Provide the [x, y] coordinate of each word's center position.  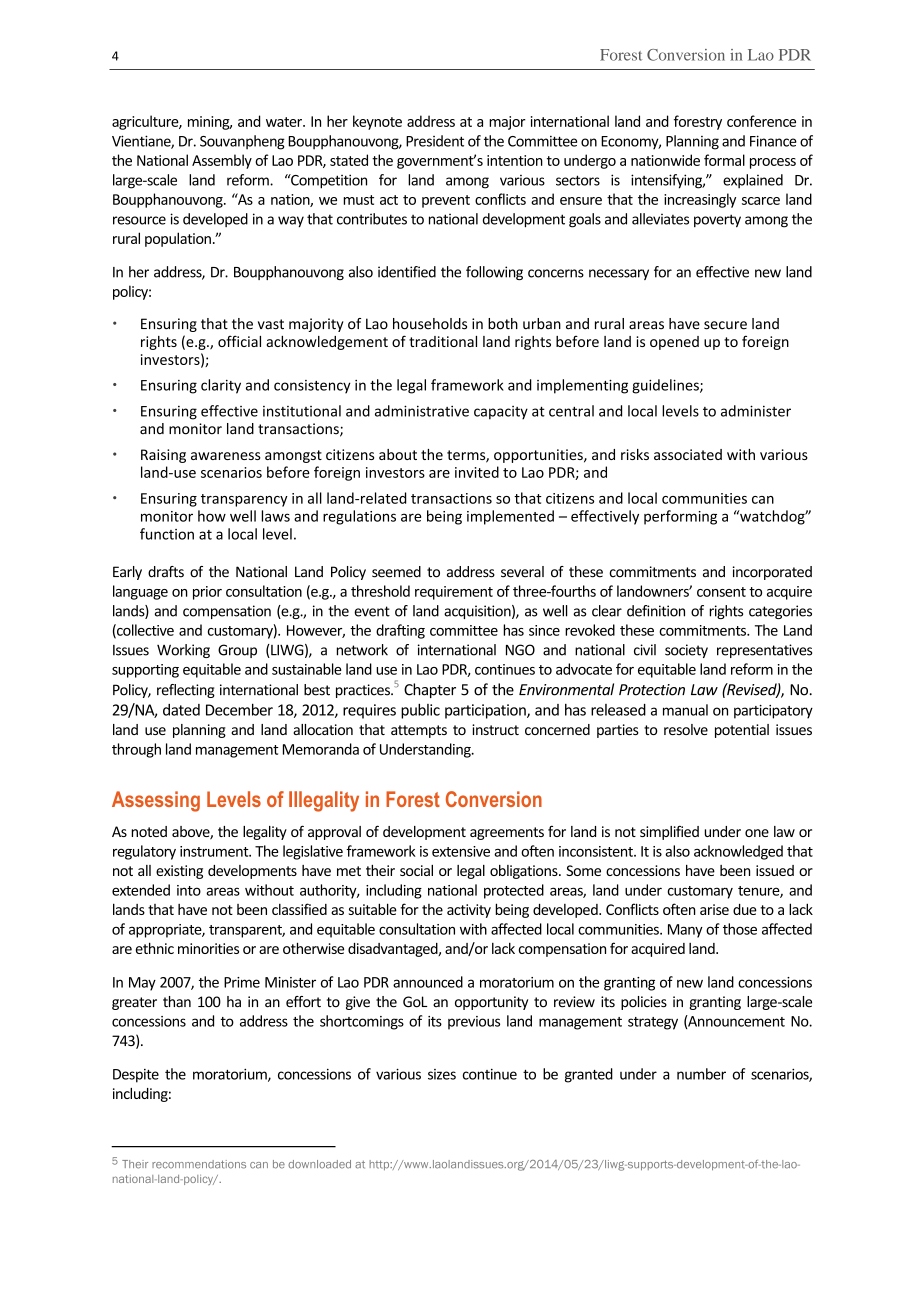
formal [724, 160]
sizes [442, 1074]
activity [469, 911]
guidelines [666, 386]
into [189, 890]
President [435, 141]
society [686, 651]
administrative [422, 411]
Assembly [222, 161]
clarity [221, 386]
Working [183, 651]
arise [714, 909]
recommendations [199, 1164]
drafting [400, 631]
